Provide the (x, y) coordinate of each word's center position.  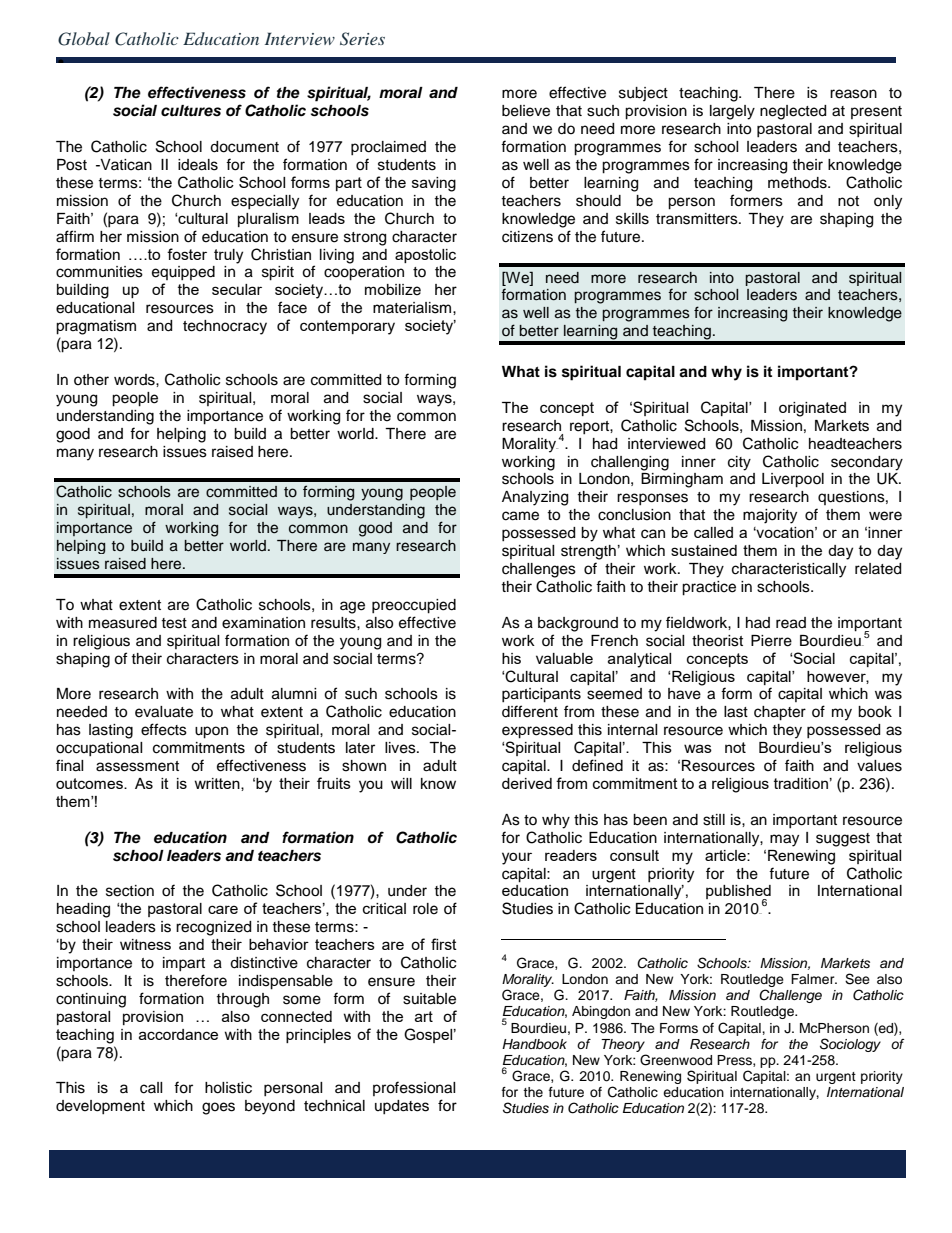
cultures (191, 111)
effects (164, 729)
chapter (780, 713)
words (135, 380)
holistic (228, 1088)
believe (526, 111)
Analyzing (535, 498)
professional (414, 1088)
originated (812, 409)
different (530, 711)
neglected (793, 112)
